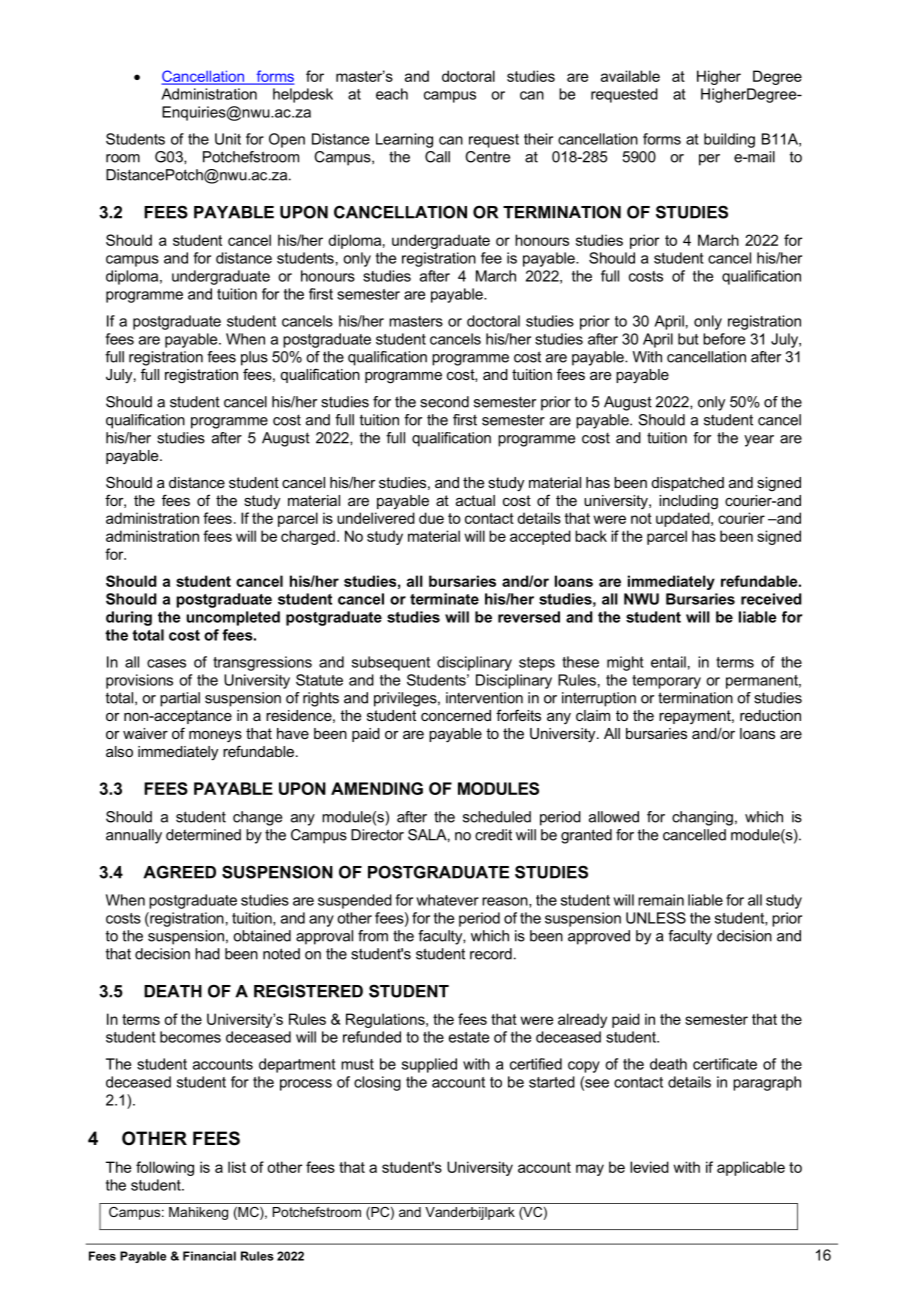 The width and height of the screenshot is (924, 1308). Describe the element at coordinates (437, 157) in the screenshot. I see `Call` at that location.
